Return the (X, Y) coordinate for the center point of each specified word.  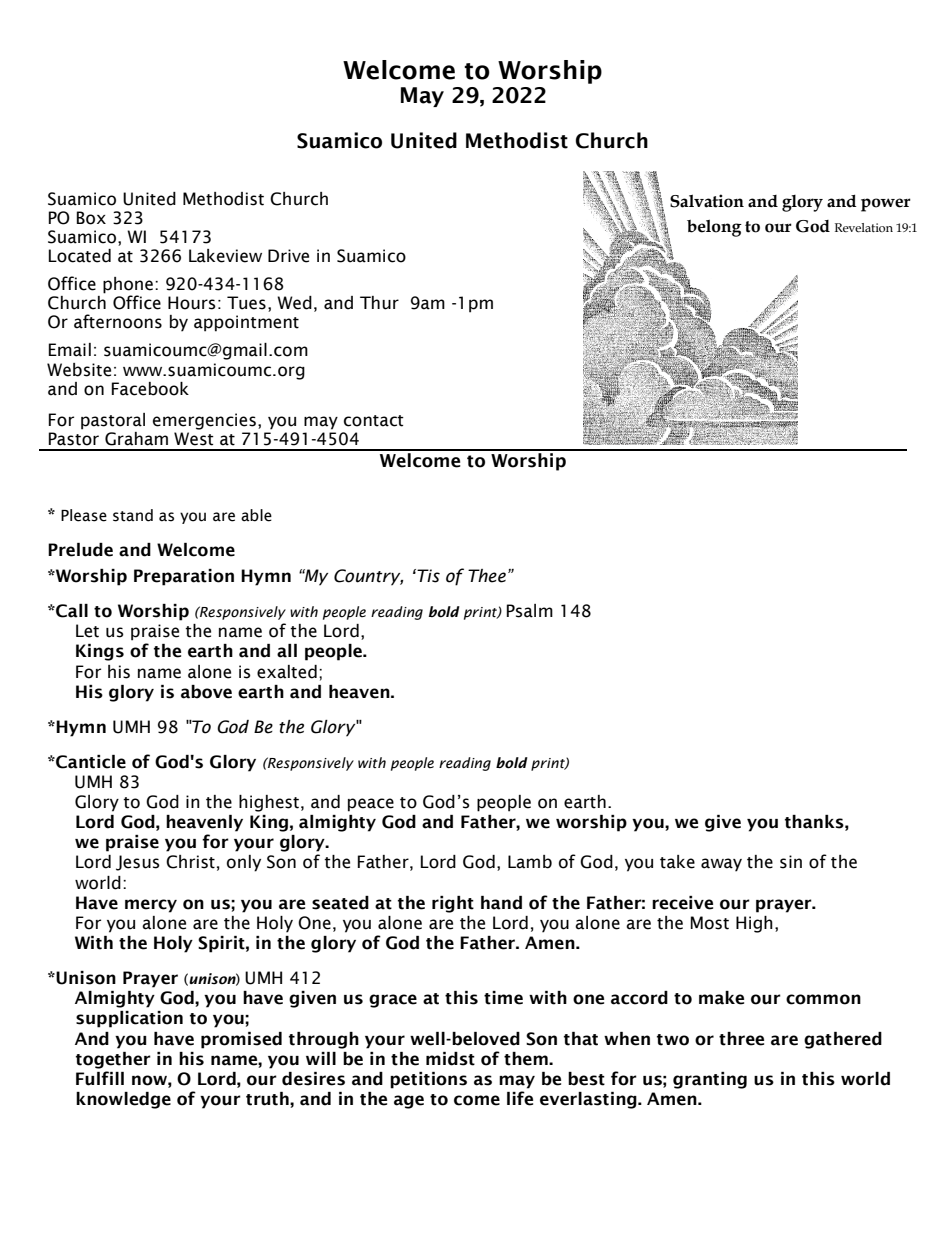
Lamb (530, 862)
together (113, 1060)
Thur (379, 303)
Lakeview (225, 256)
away (721, 865)
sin (791, 862)
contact (374, 421)
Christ (190, 862)
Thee (487, 576)
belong (714, 228)
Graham (136, 439)
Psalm (530, 611)
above (206, 692)
